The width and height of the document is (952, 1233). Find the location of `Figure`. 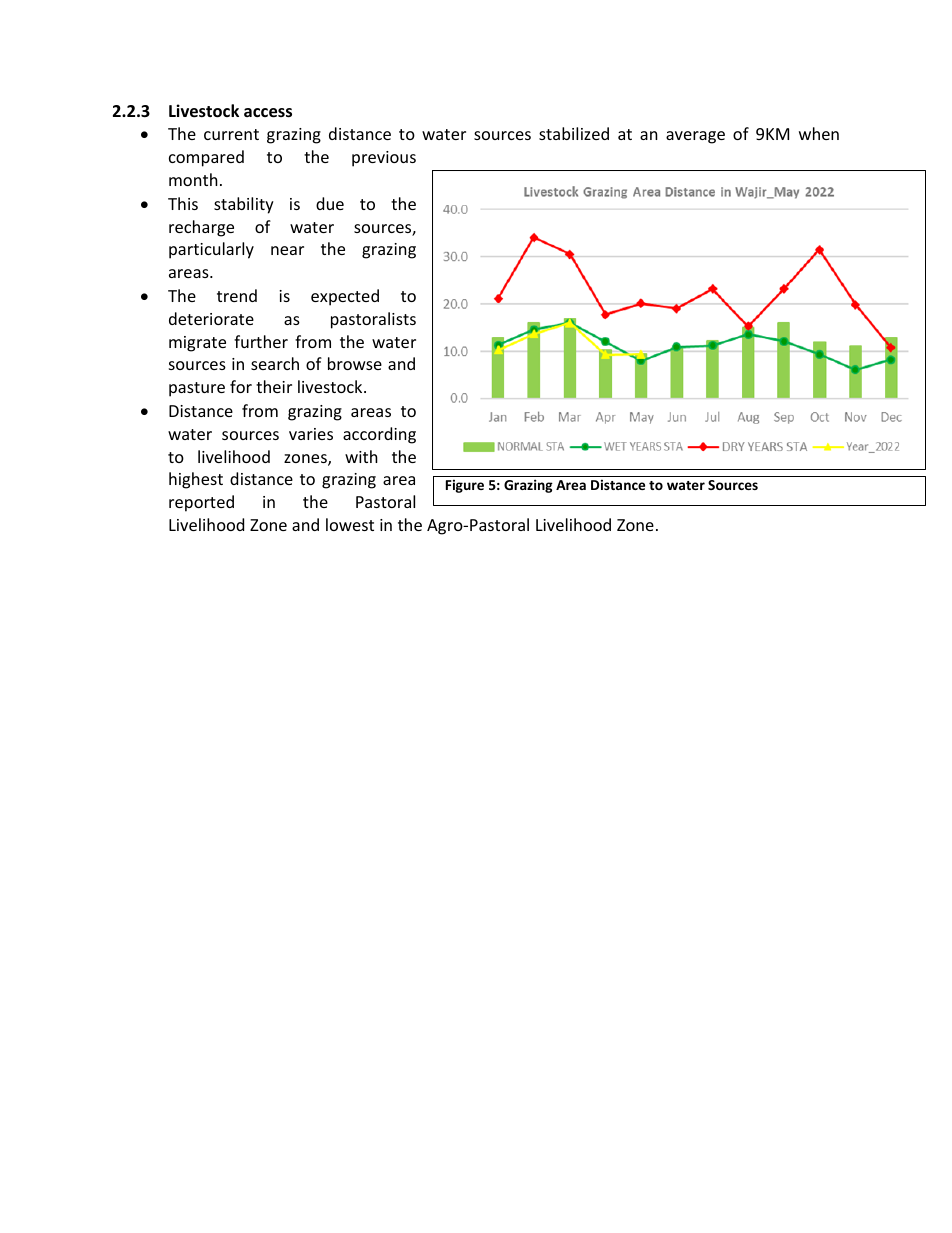

Figure is located at coordinates (465, 486).
